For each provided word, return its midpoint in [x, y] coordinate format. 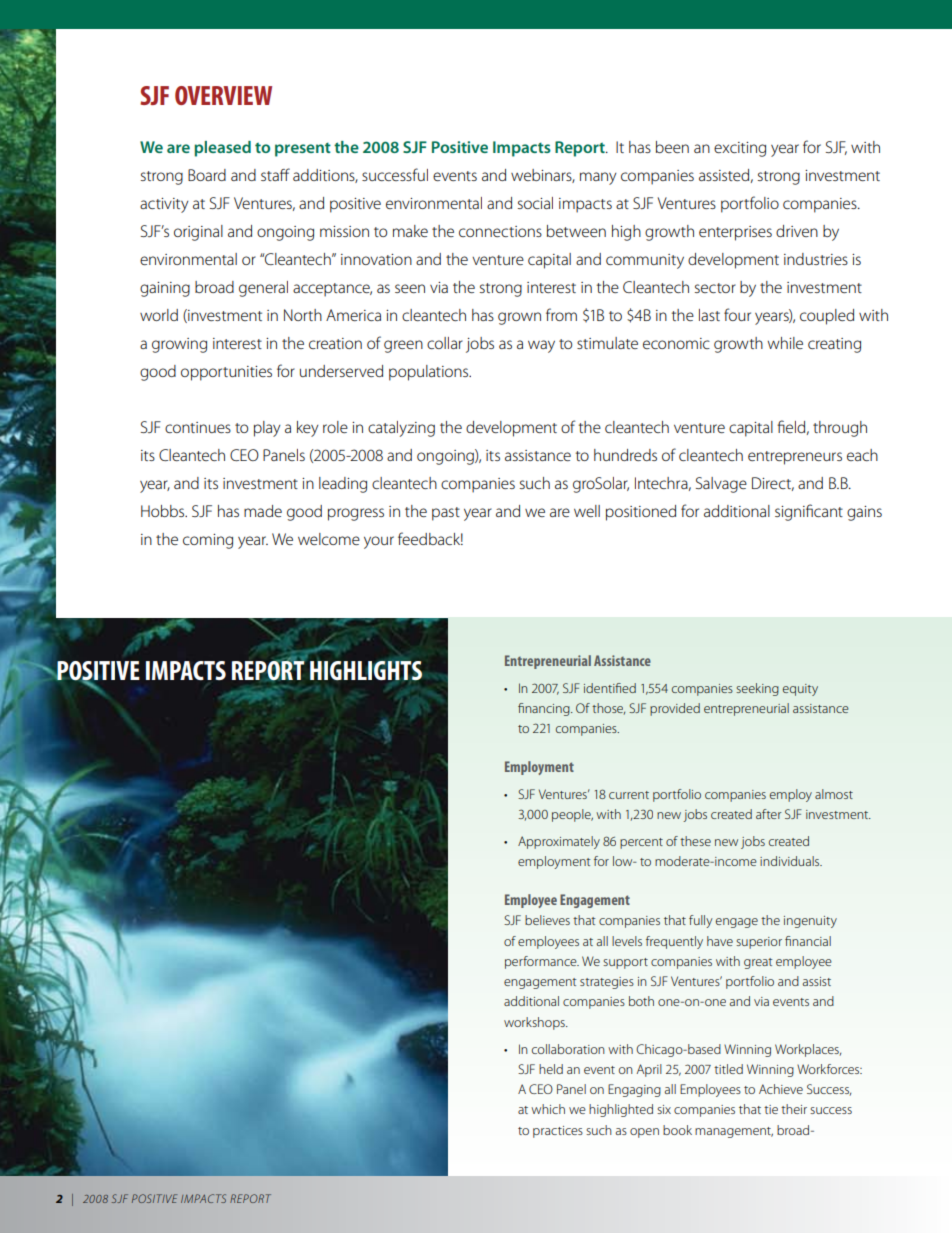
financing [545, 709]
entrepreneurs [795, 458]
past [446, 514]
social [535, 203]
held [551, 1069]
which [548, 1109]
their [794, 1109]
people [572, 815]
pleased [222, 149]
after [769, 814]
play [267, 429]
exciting [740, 149]
